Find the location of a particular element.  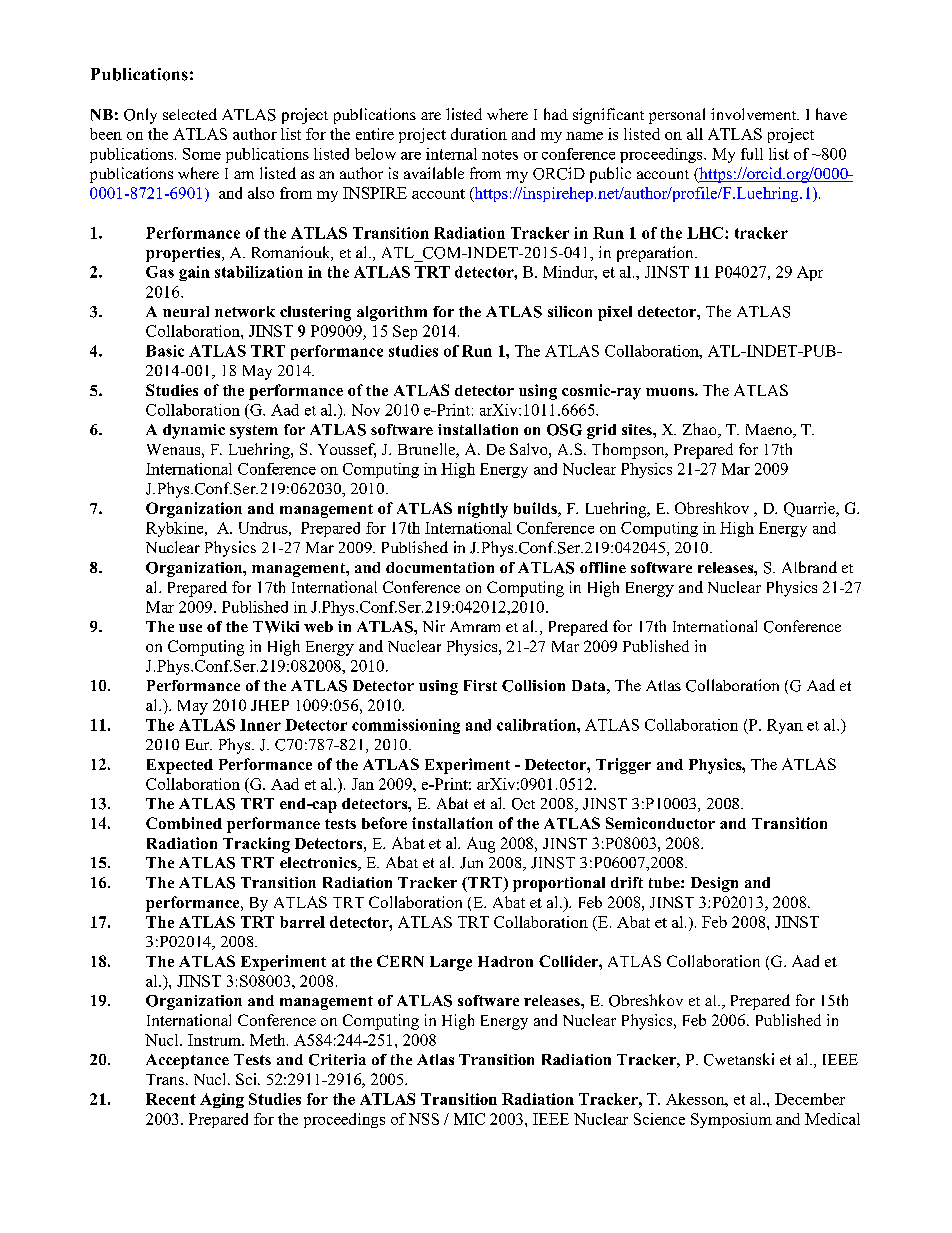

duration is located at coordinates (479, 134).
